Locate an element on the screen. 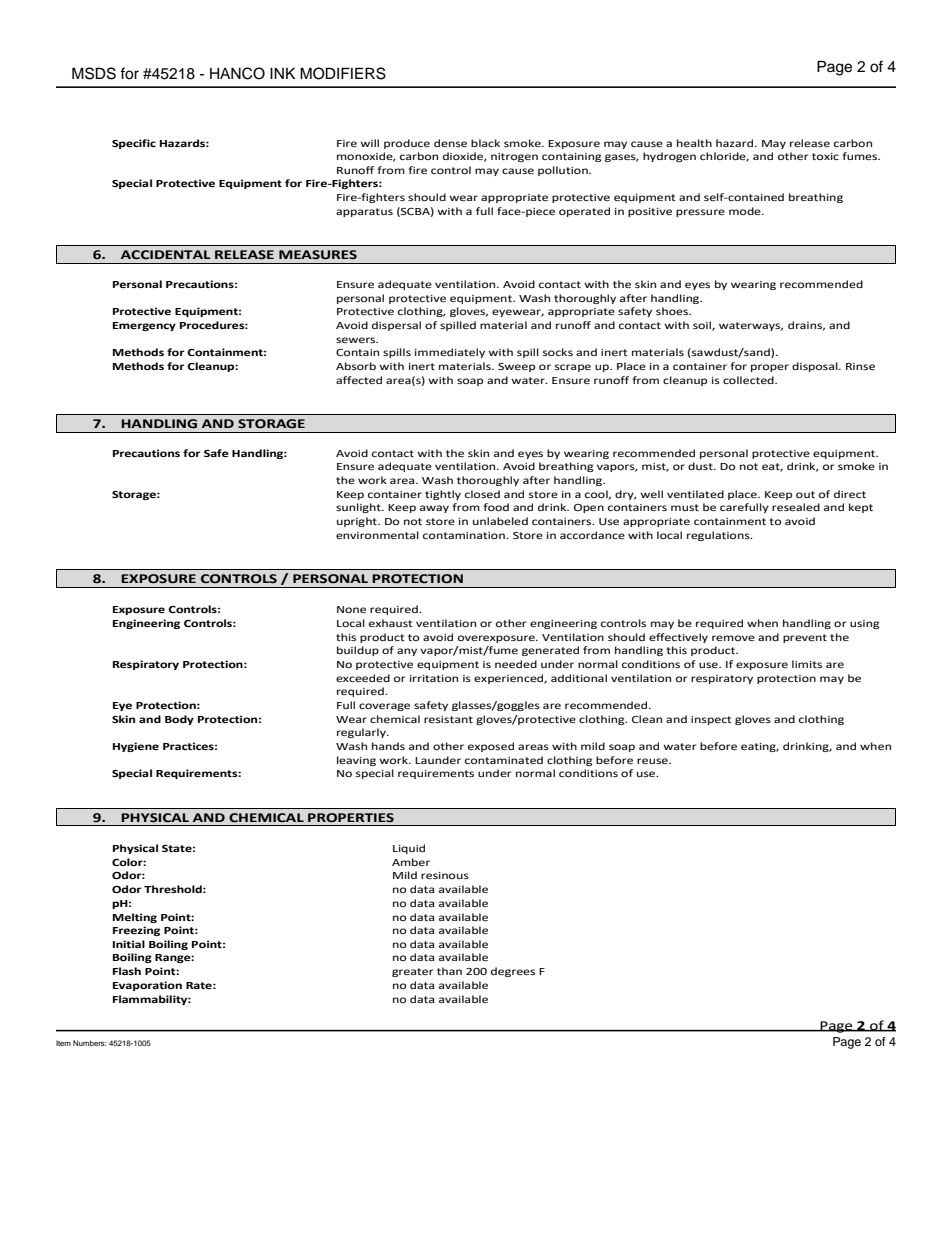  than is located at coordinates (449, 971).
